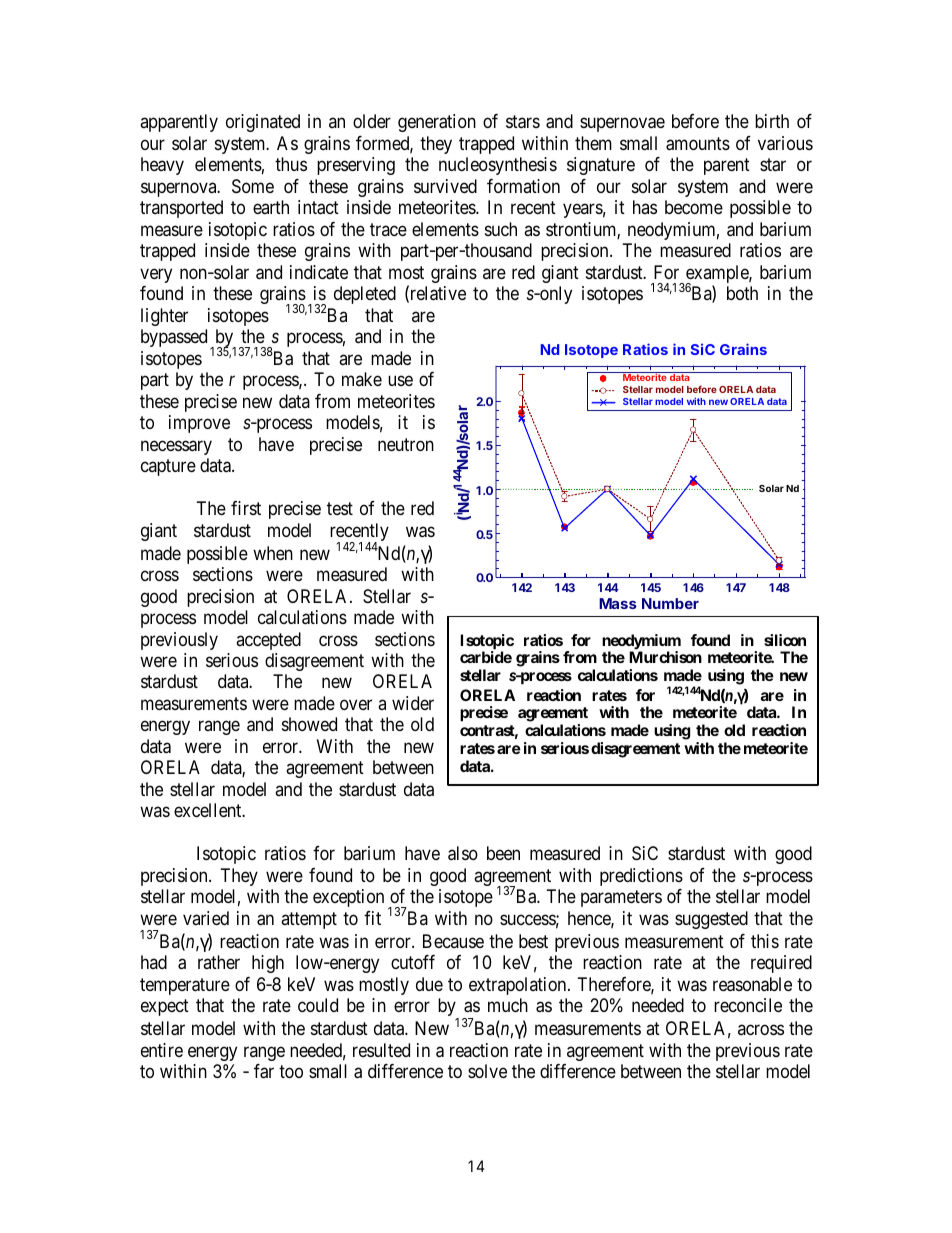 The height and width of the screenshot is (1233, 952). I want to click on far, so click(264, 1071).
